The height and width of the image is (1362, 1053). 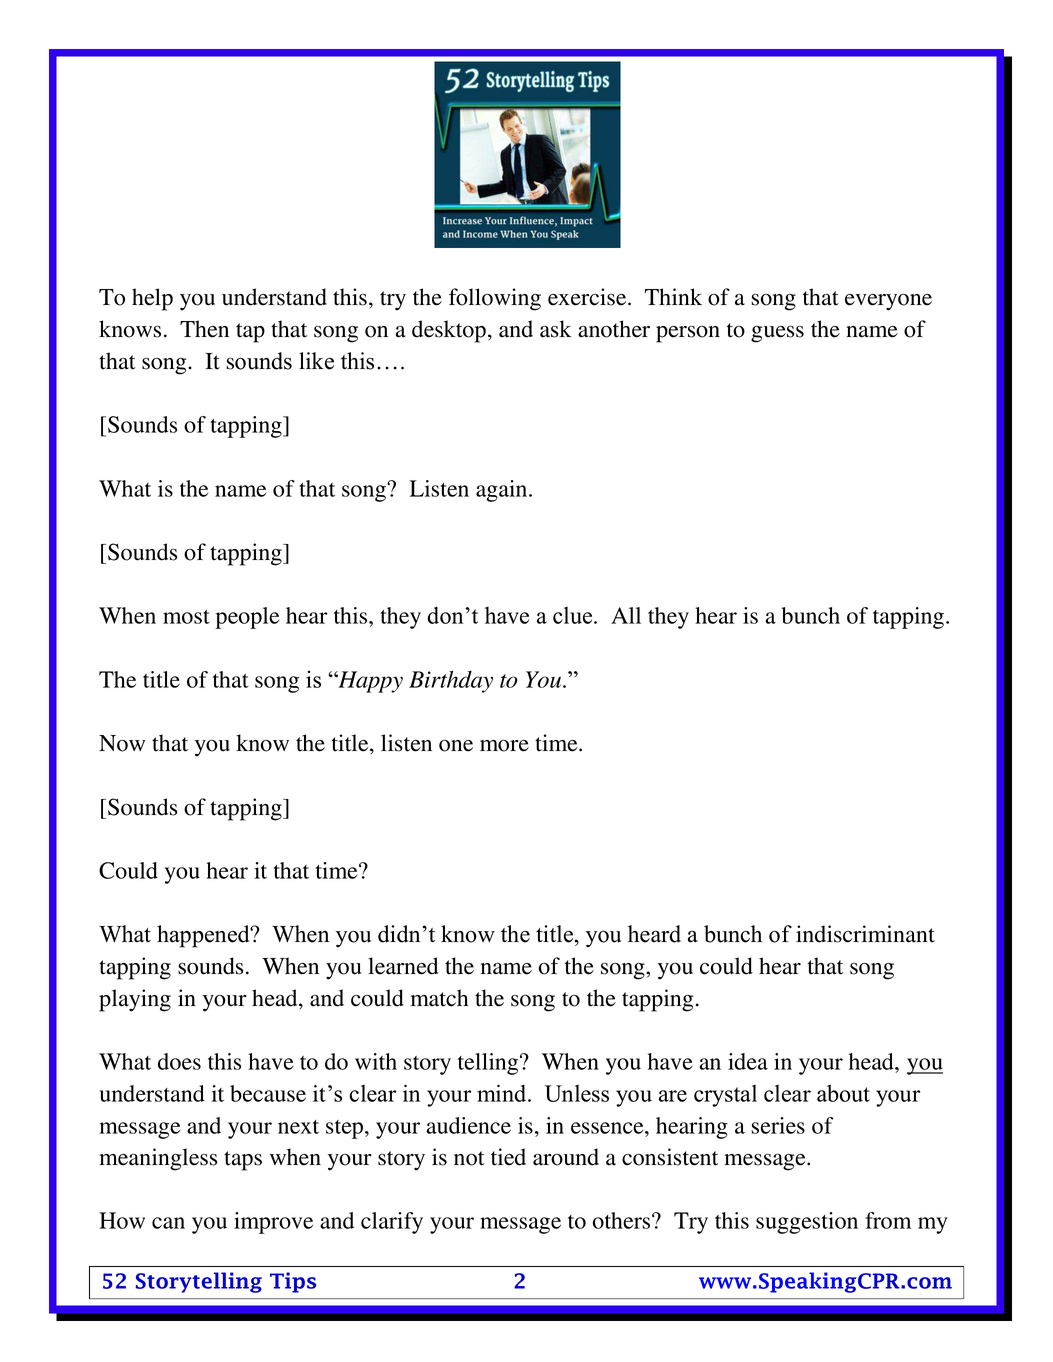 What do you see at coordinates (777, 334) in the image?
I see `guess` at bounding box center [777, 334].
